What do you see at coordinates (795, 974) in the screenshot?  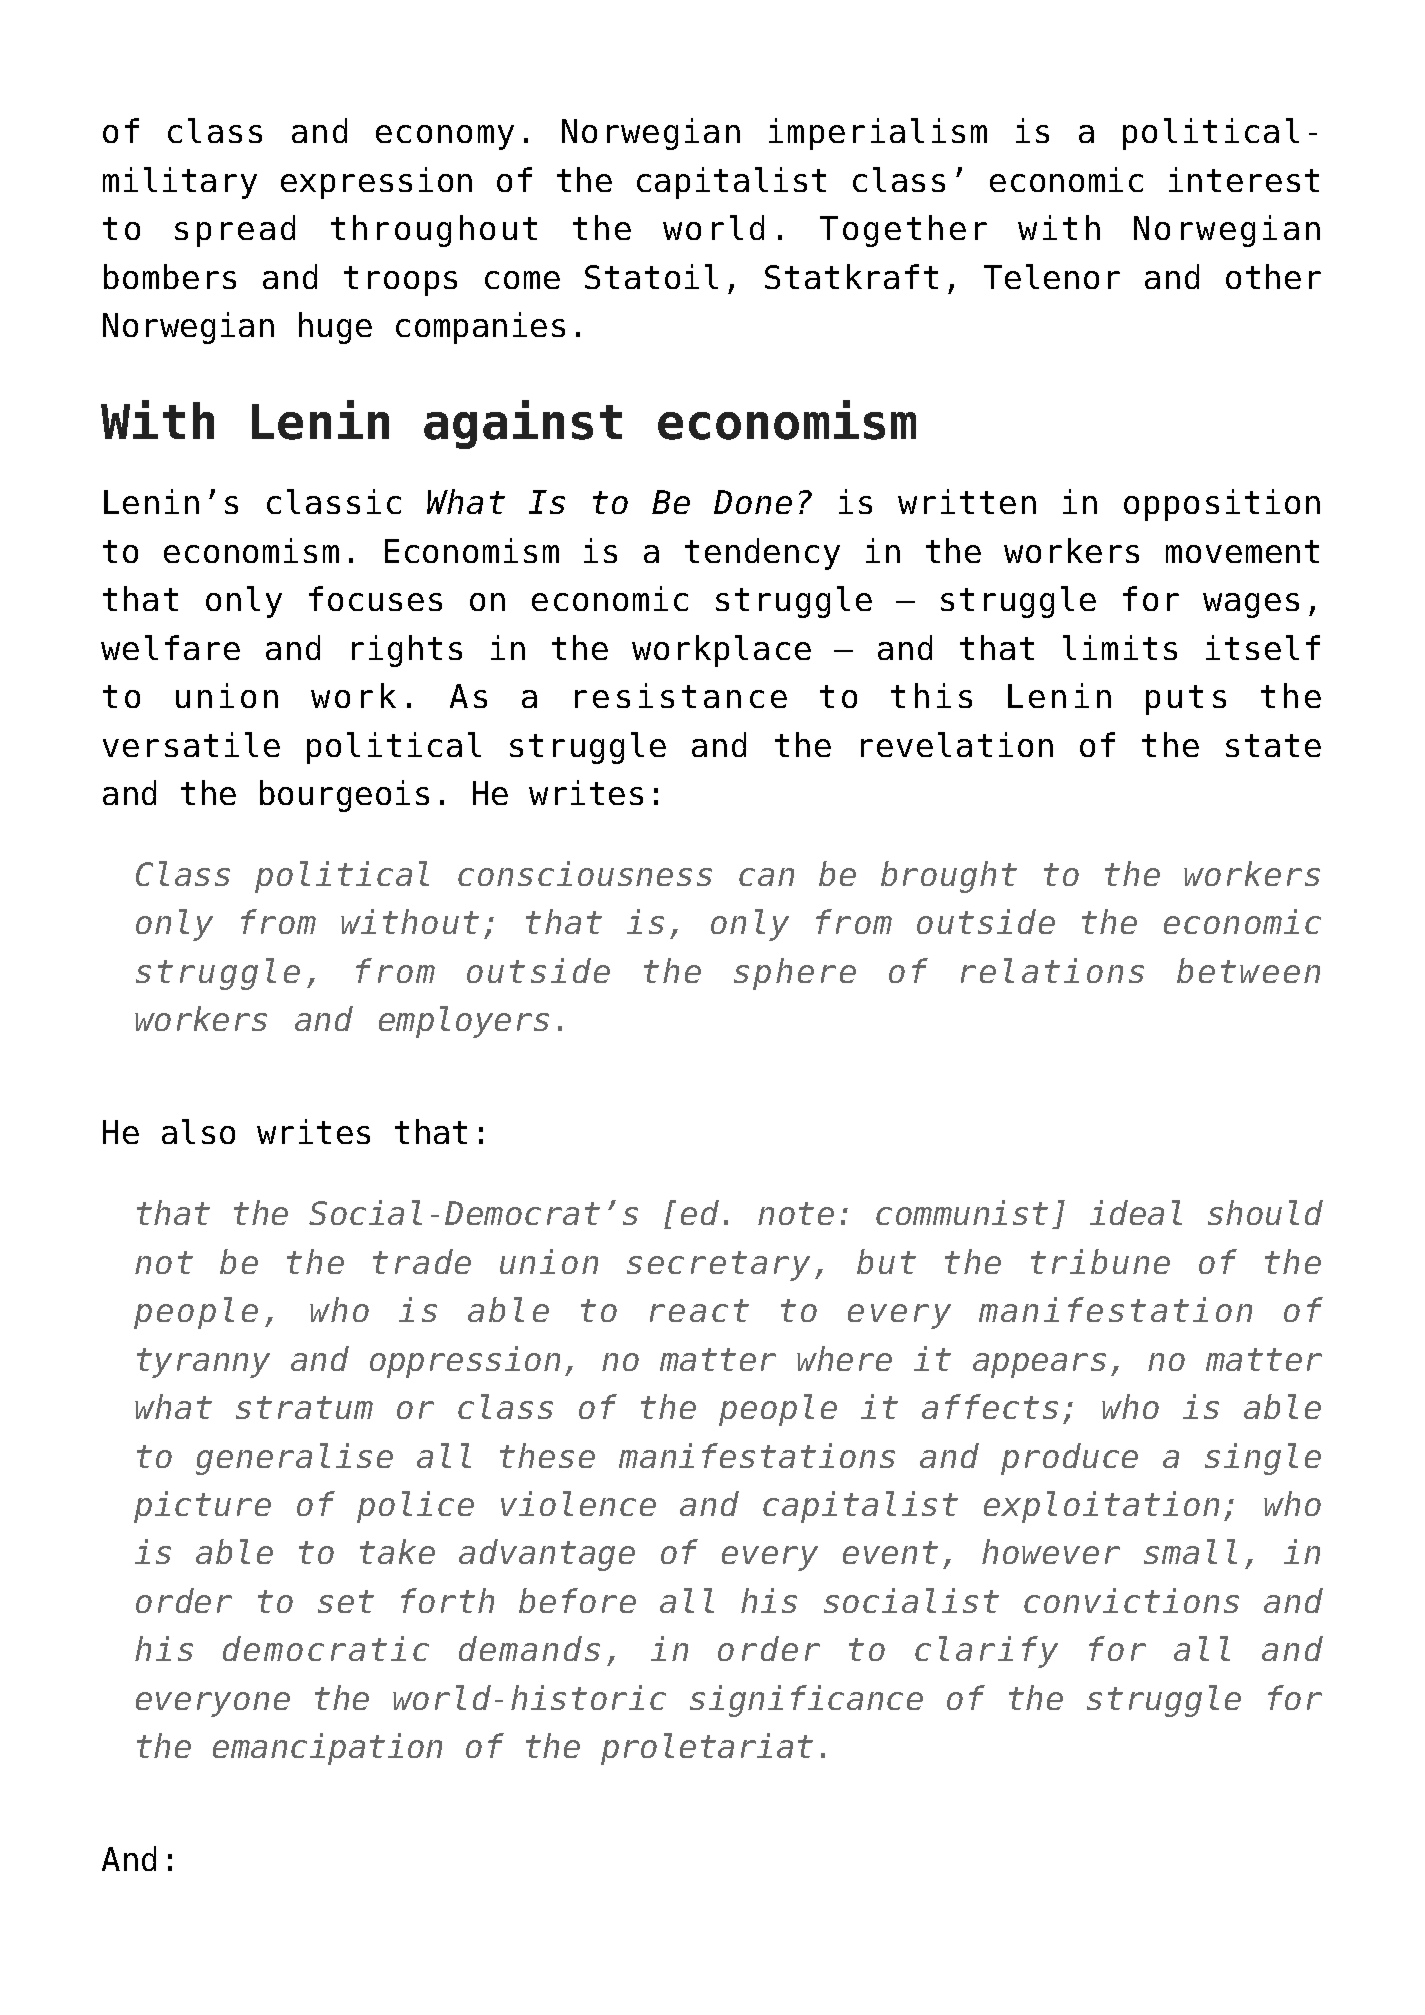 I see `sphere` at bounding box center [795, 974].
